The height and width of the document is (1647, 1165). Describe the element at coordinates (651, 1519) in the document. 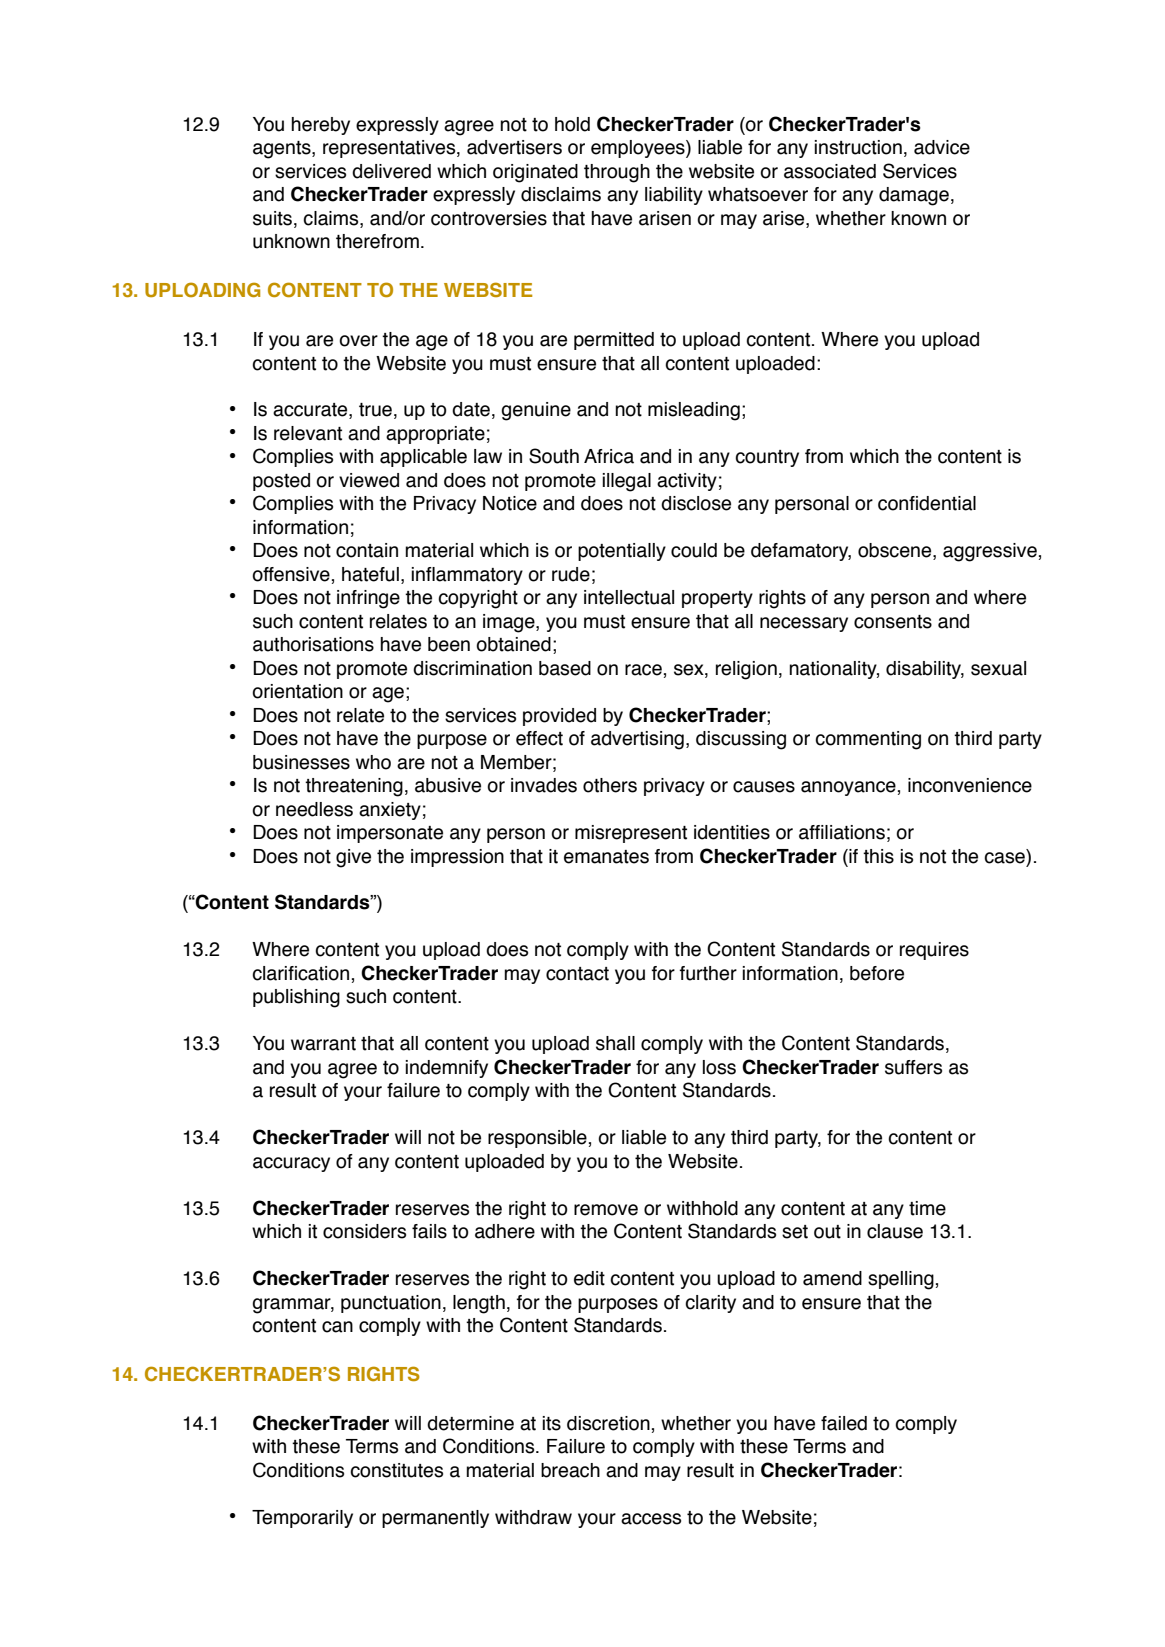

I see `access` at that location.
